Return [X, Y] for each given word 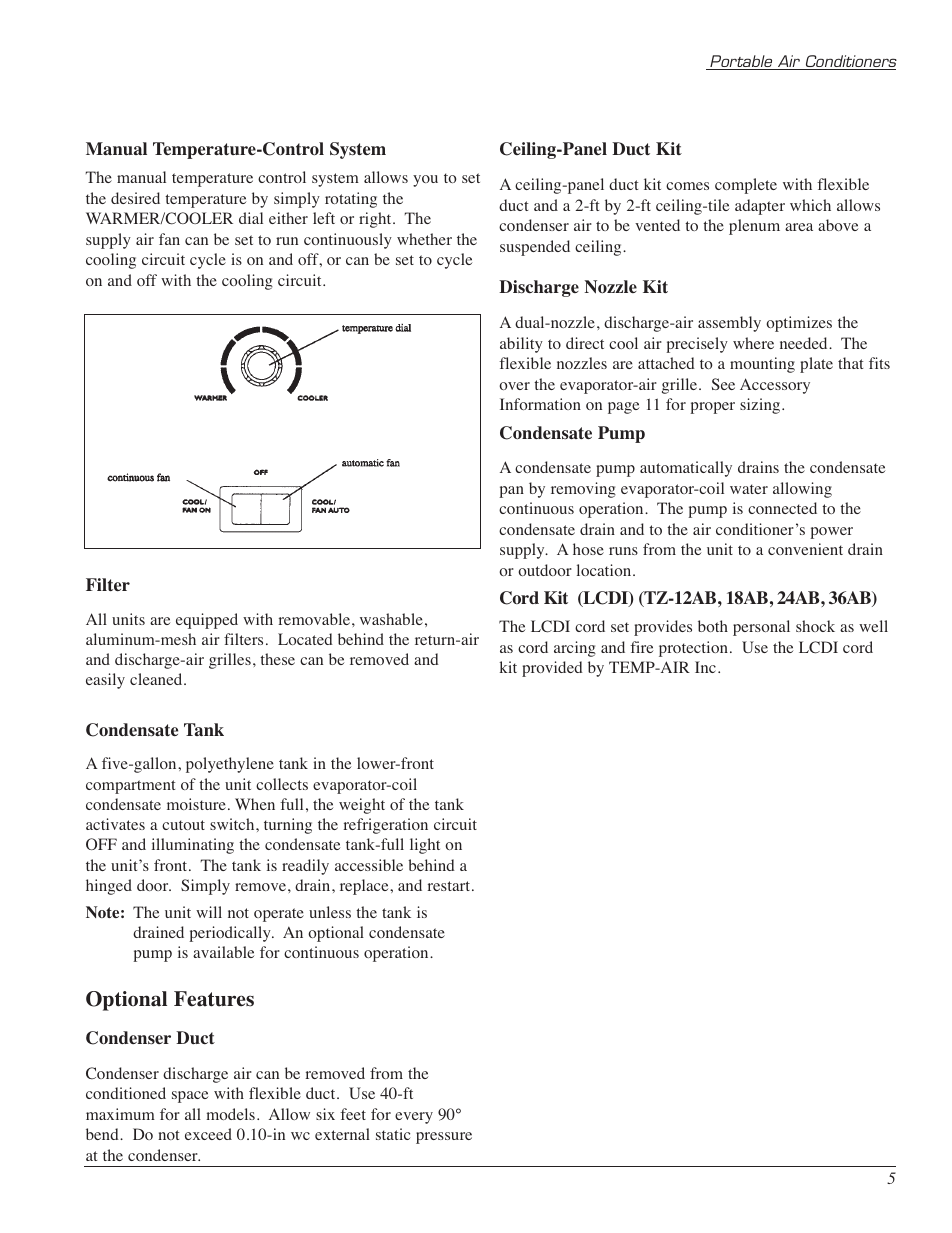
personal [761, 628]
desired [135, 198]
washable [391, 619]
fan [169, 239]
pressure [444, 1138]
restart [450, 886]
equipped [207, 621]
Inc [705, 667]
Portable [741, 62]
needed [805, 343]
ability [521, 345]
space [190, 1097]
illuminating [193, 846]
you [425, 181]
